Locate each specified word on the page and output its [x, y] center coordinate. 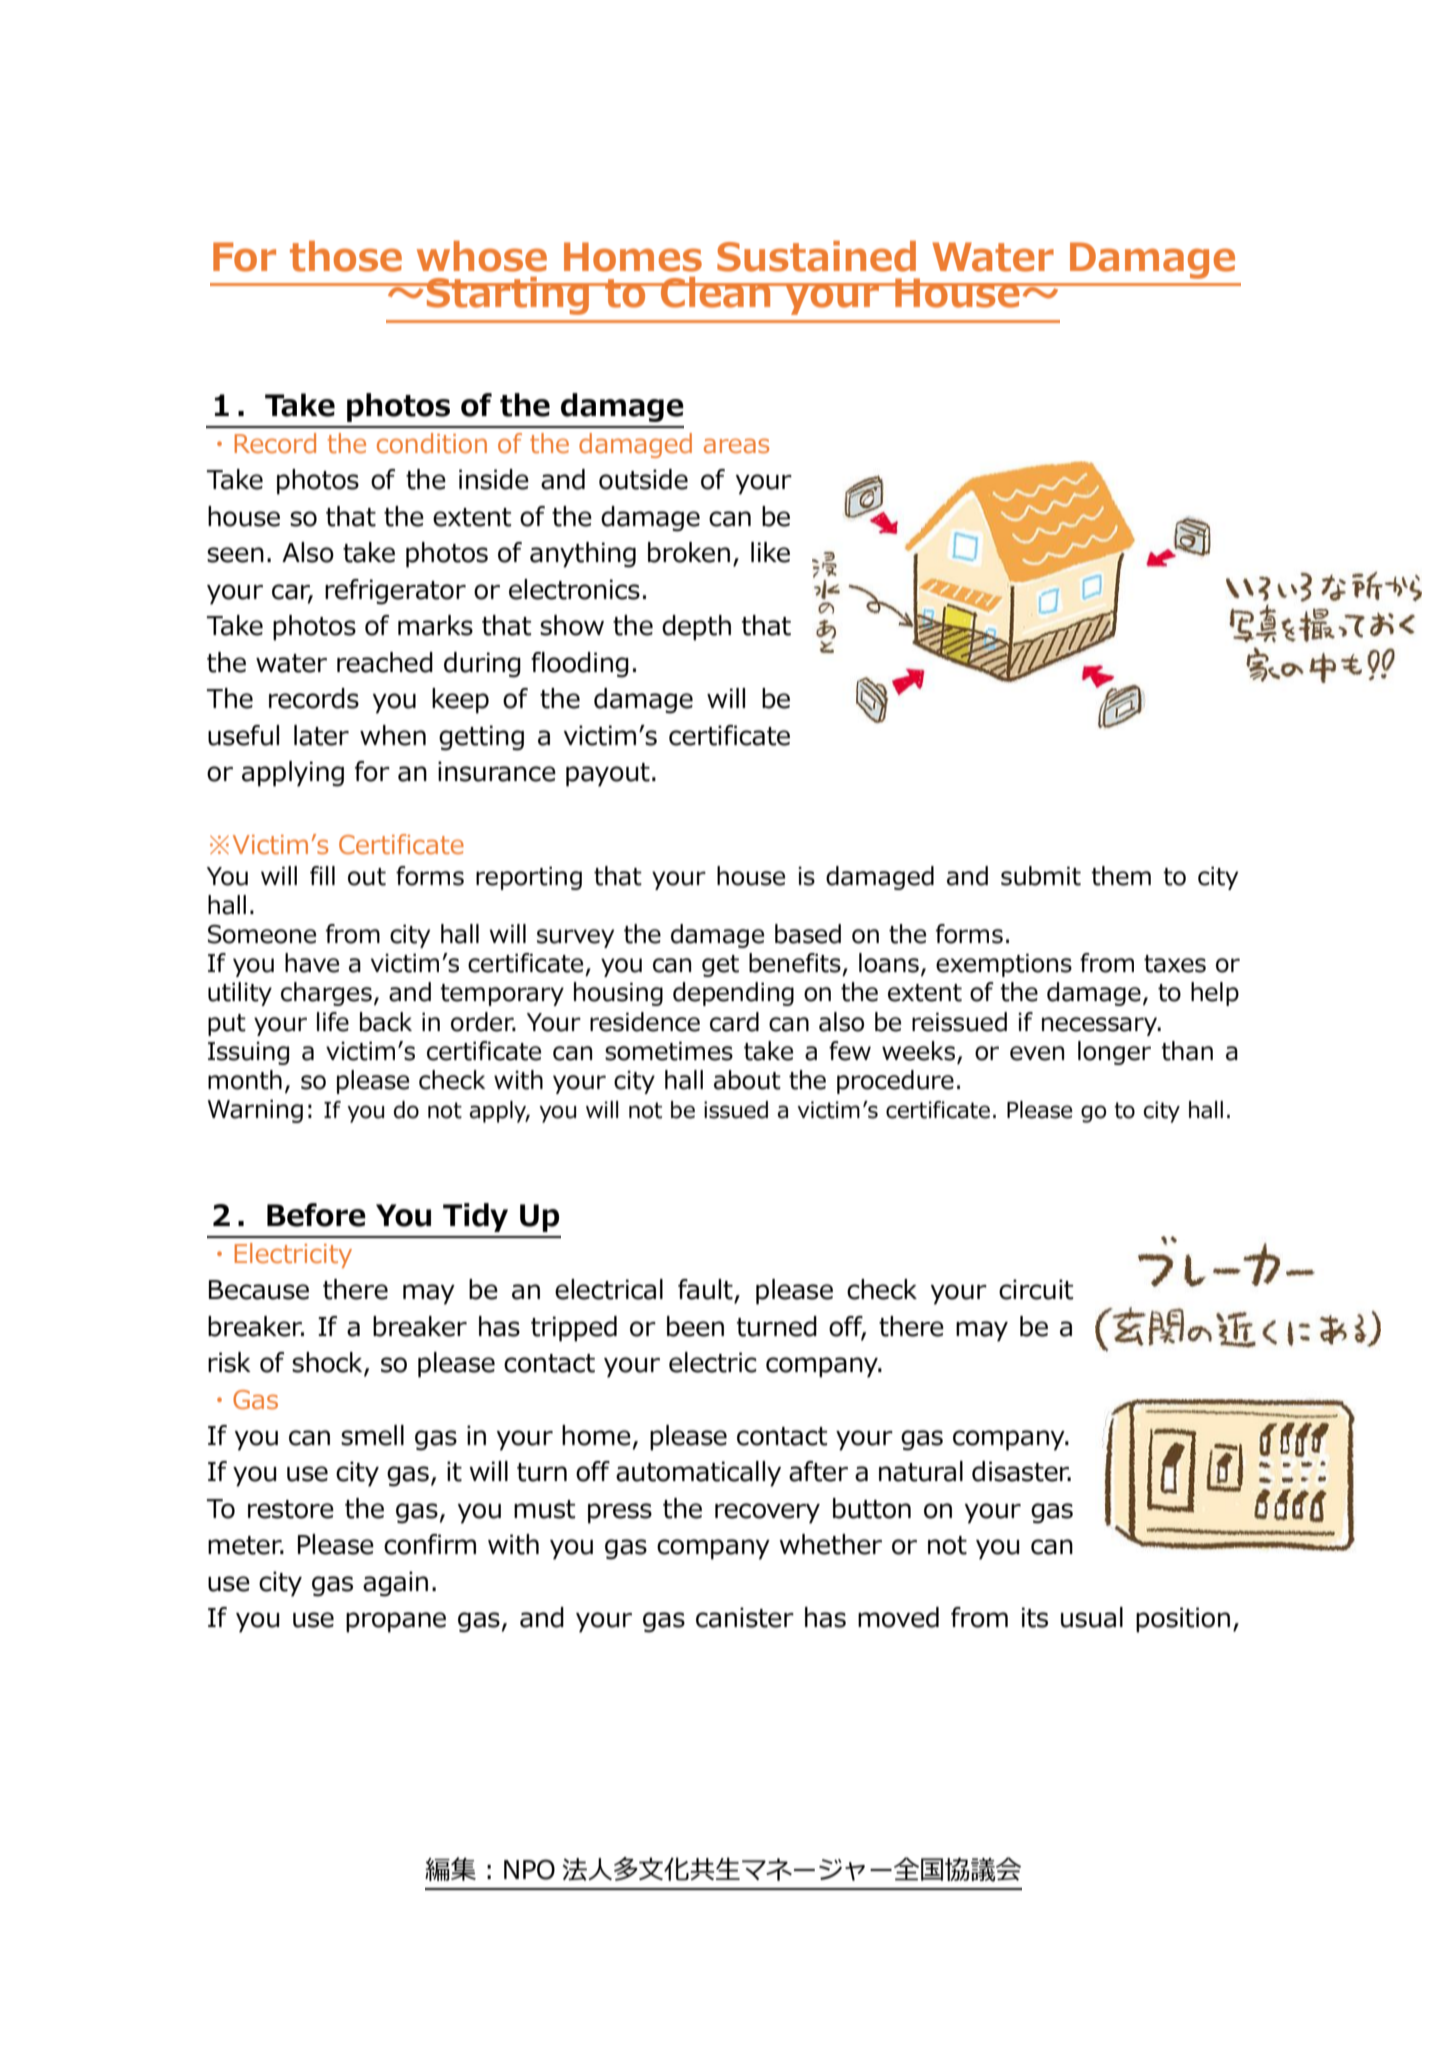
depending [733, 994]
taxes [1175, 964]
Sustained [816, 256]
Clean [716, 292]
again [395, 1584]
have [312, 963]
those [346, 256]
